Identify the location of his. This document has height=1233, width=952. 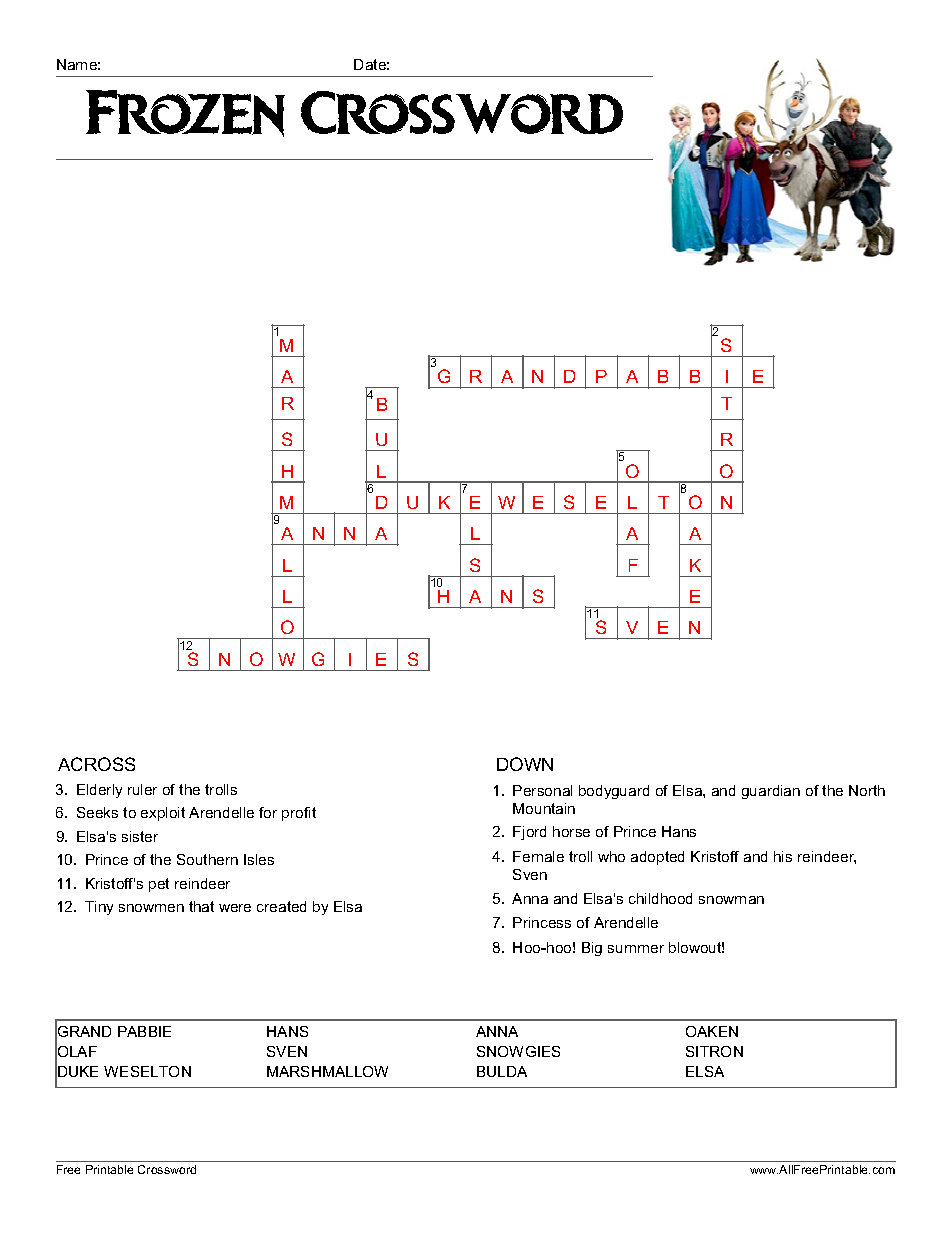
(783, 856).
